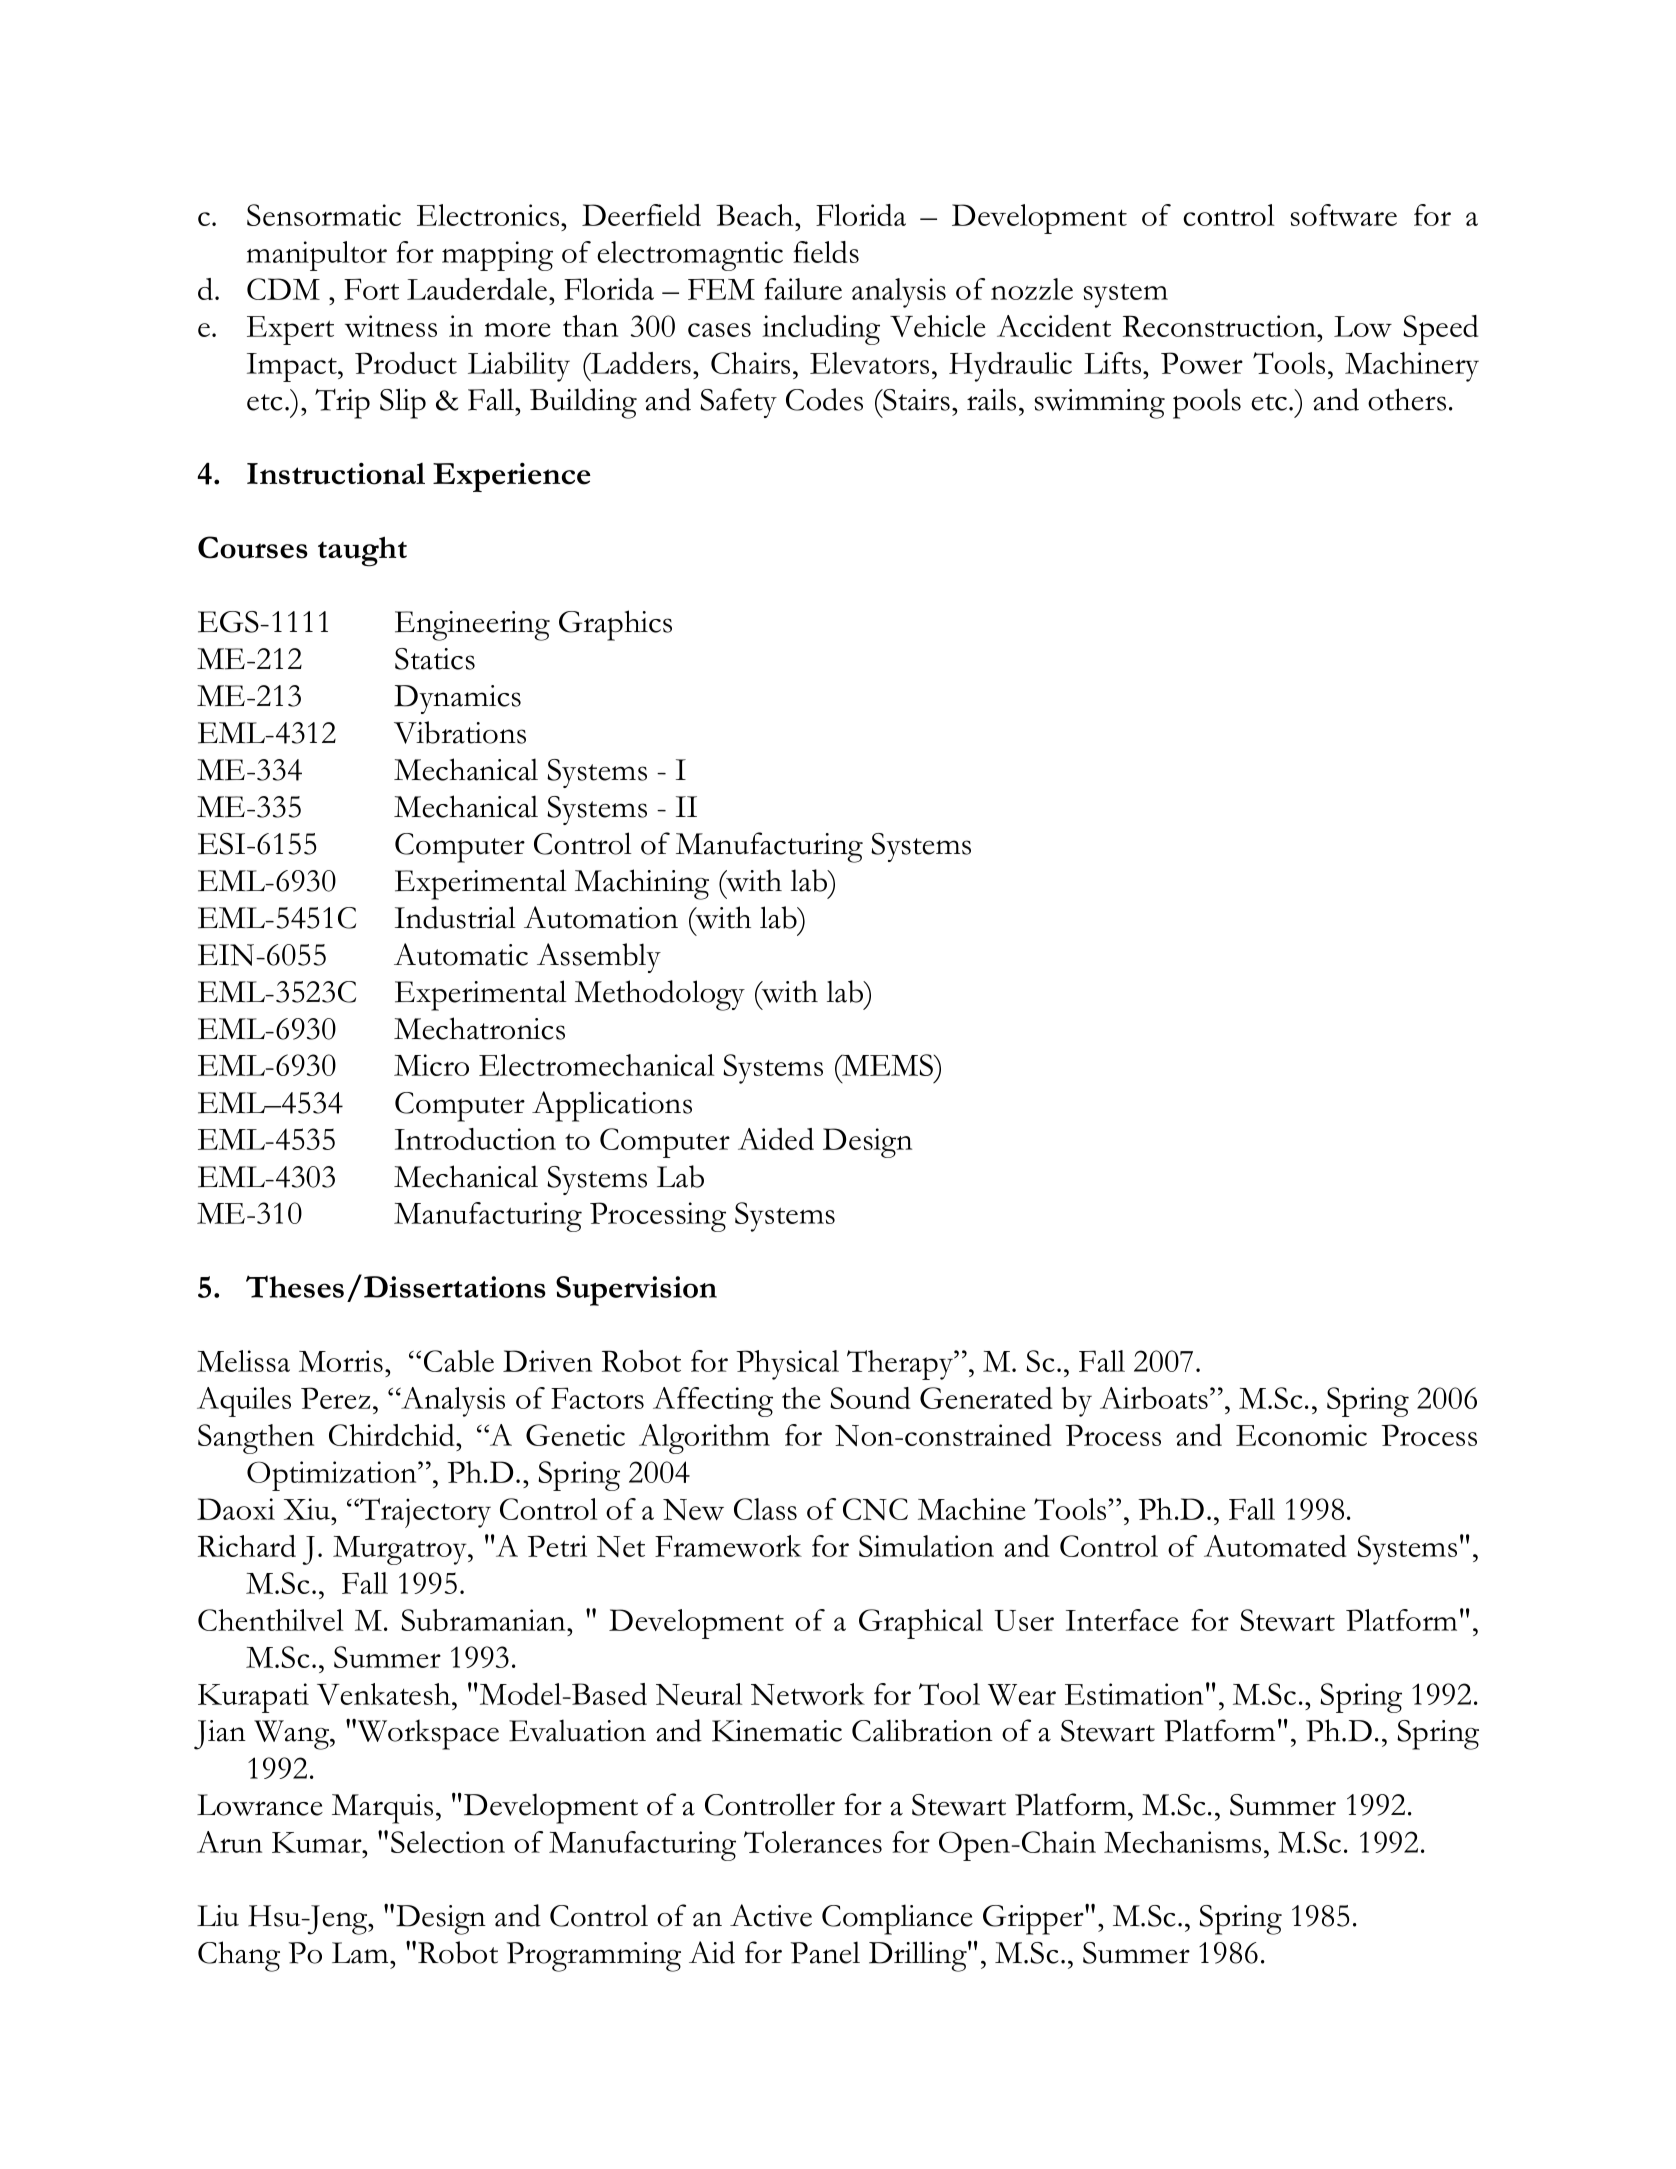 The height and width of the screenshot is (2169, 1676). What do you see at coordinates (887, 1065) in the screenshot?
I see `MEMS` at bounding box center [887, 1065].
